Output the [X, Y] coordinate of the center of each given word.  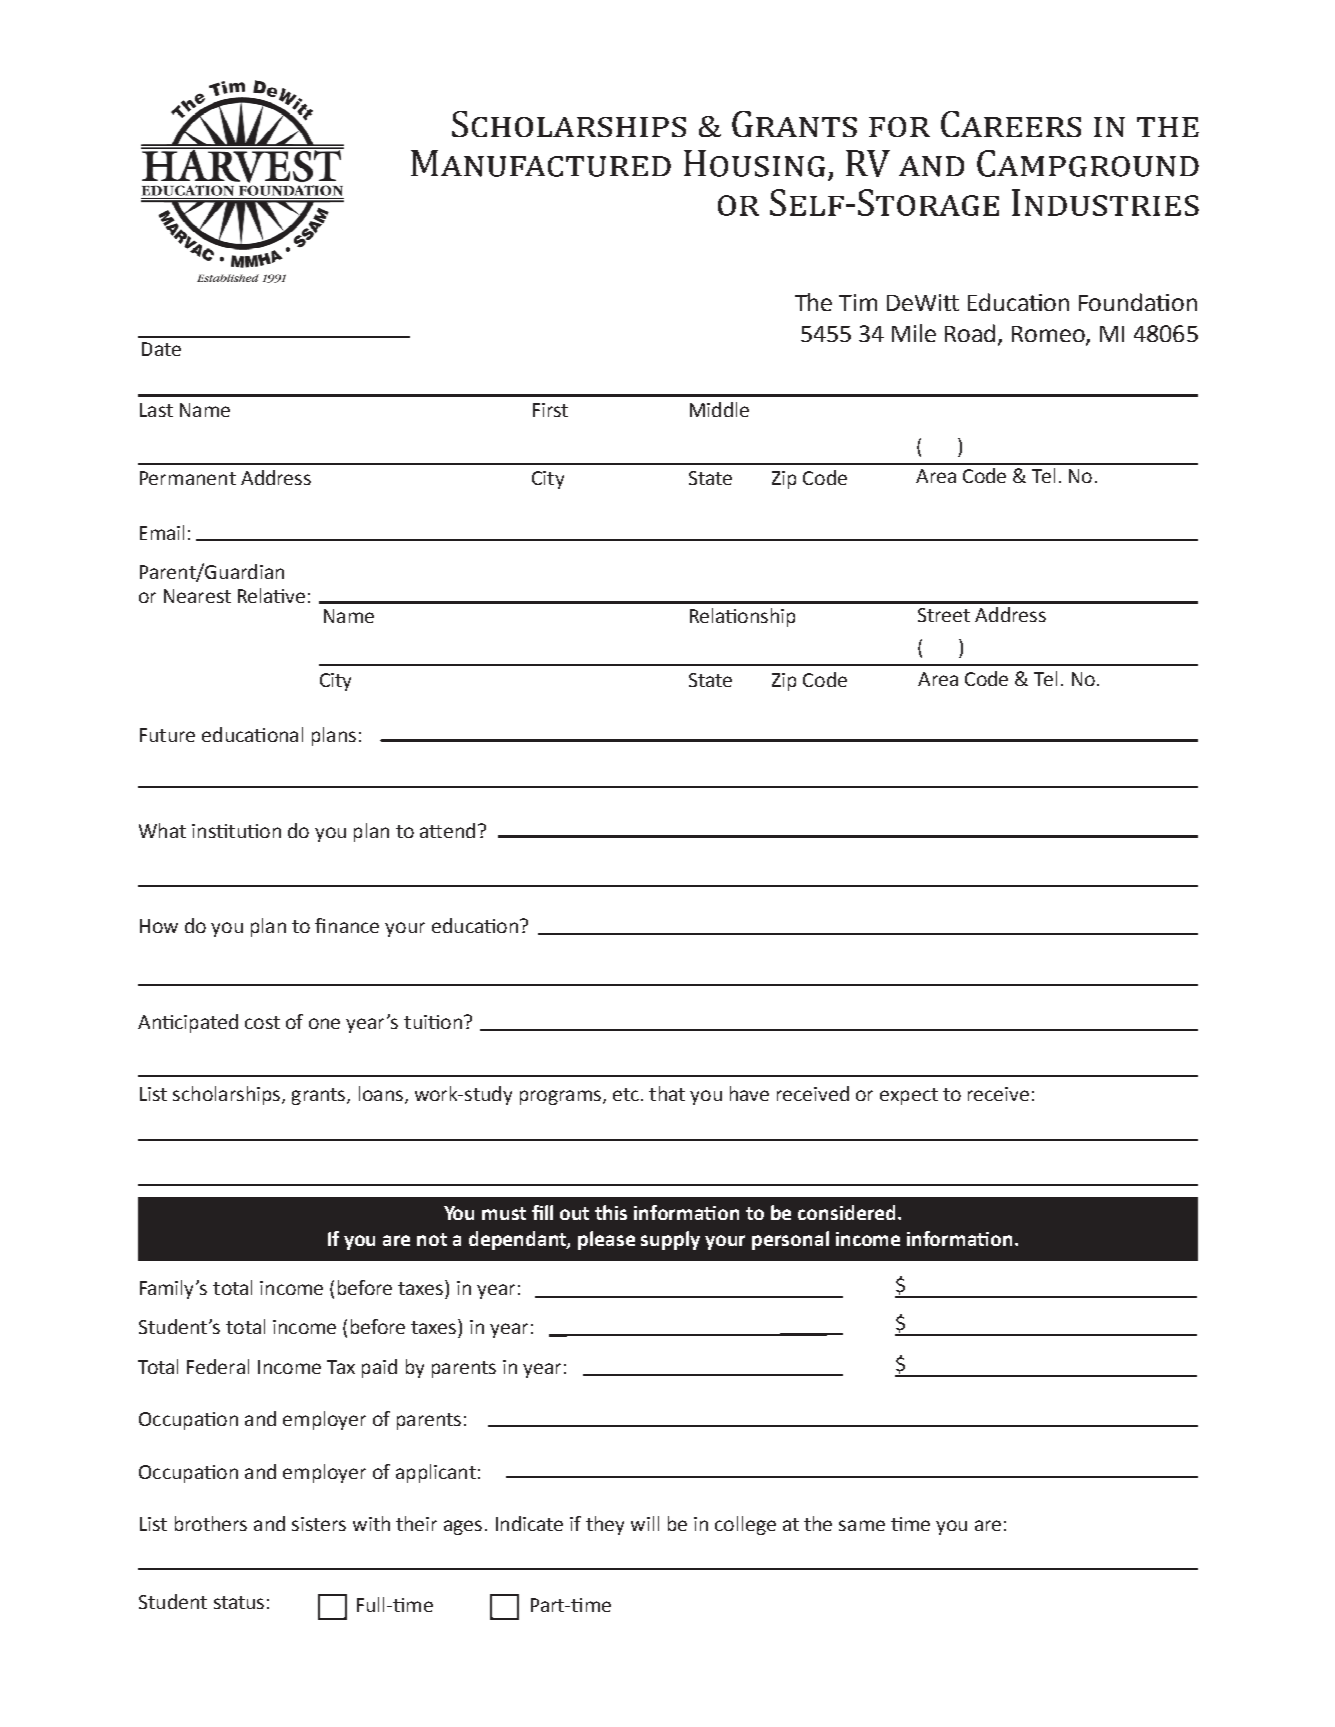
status [239, 1602]
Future [167, 735]
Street [944, 615]
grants [320, 1096]
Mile [914, 333]
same [862, 1525]
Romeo [1049, 335]
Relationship [742, 617]
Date [161, 349]
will [645, 1523]
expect [909, 1096]
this [611, 1212]
